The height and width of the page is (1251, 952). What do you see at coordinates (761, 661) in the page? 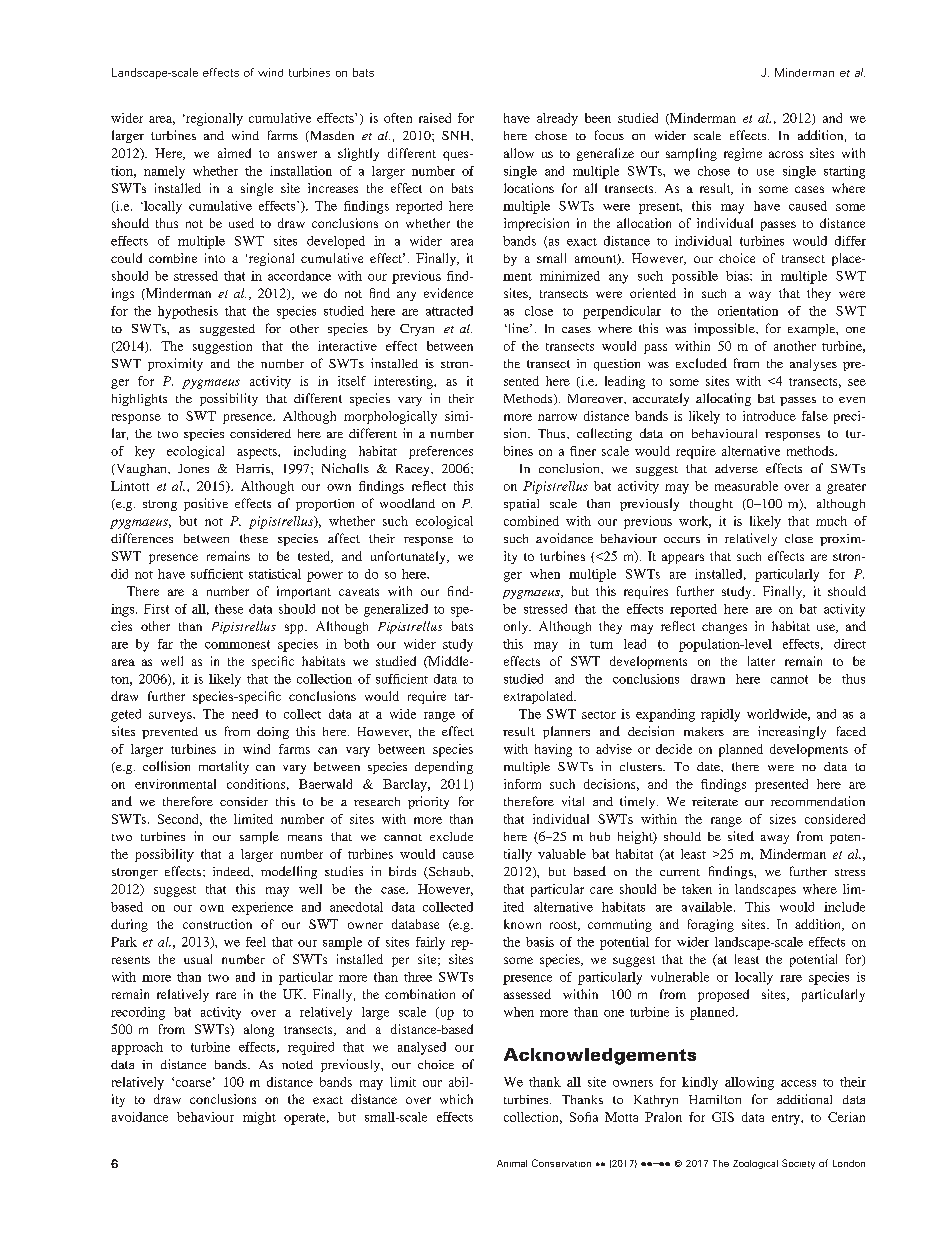
I see `latter` at bounding box center [761, 661].
